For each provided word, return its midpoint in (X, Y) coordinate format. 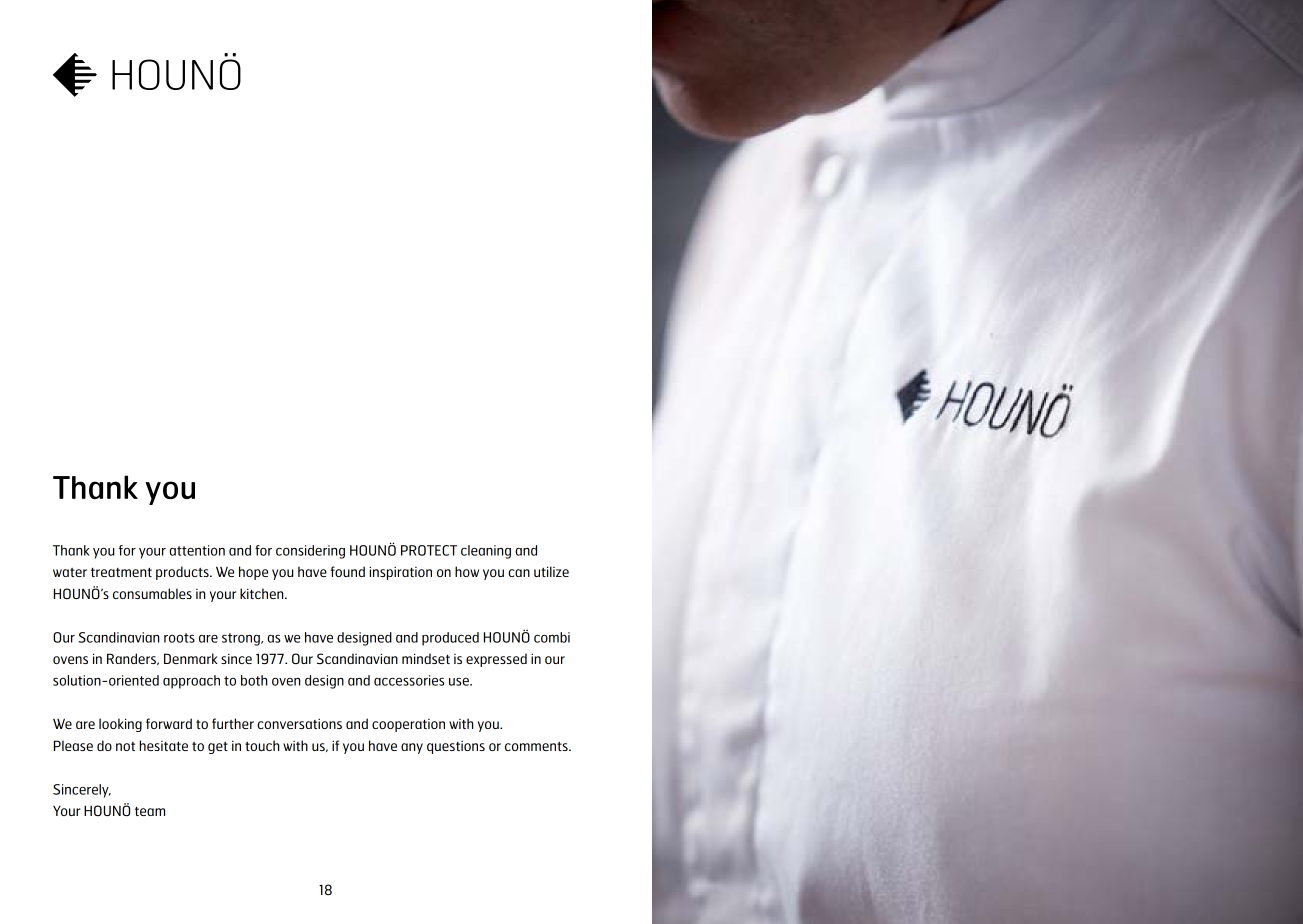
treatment (121, 572)
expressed (496, 660)
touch (262, 745)
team (150, 811)
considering (310, 552)
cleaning (486, 552)
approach (191, 682)
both (254, 680)
